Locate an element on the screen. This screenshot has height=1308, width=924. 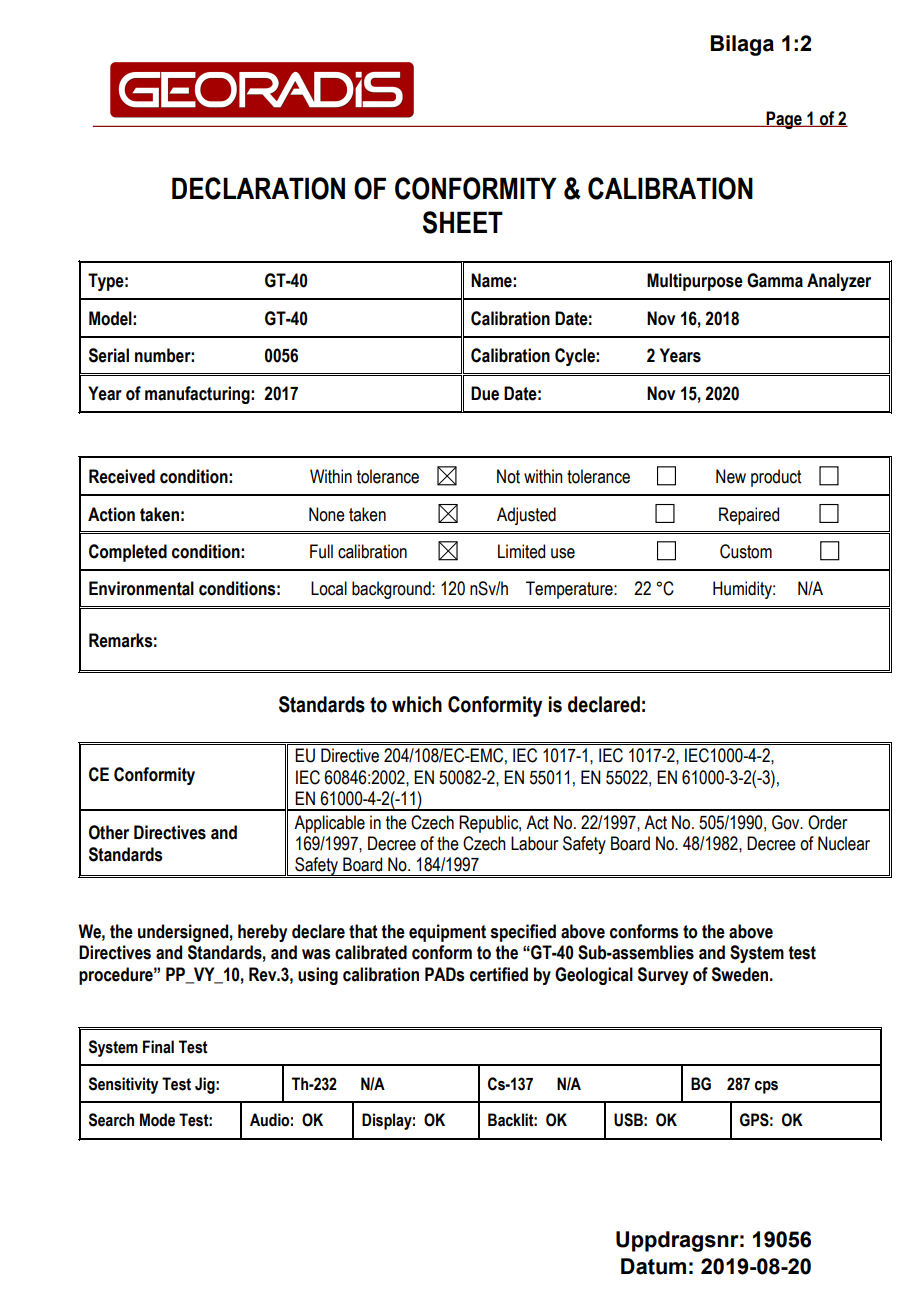
hereby is located at coordinates (262, 933).
